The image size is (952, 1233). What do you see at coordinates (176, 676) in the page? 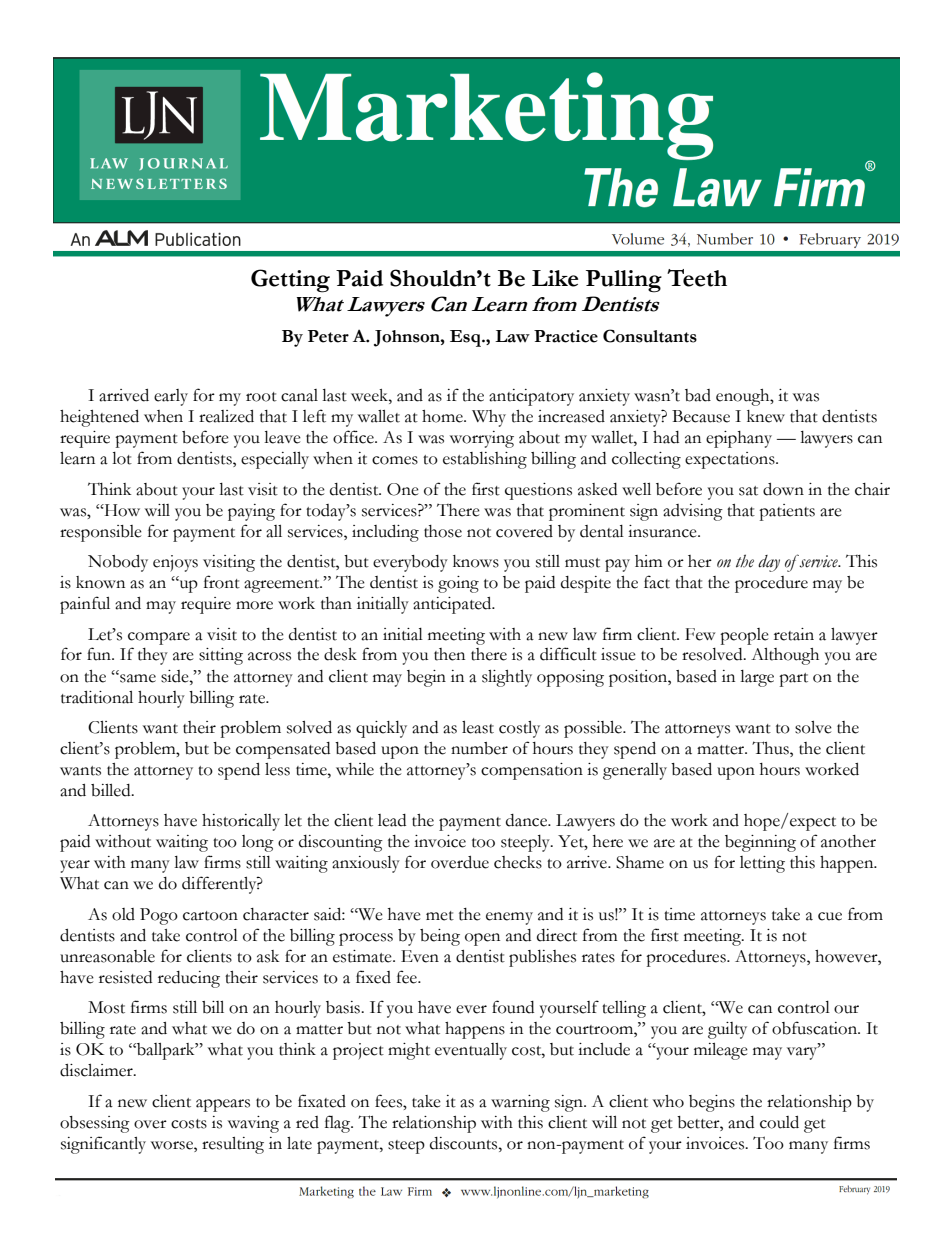
I see `side` at bounding box center [176, 676].
